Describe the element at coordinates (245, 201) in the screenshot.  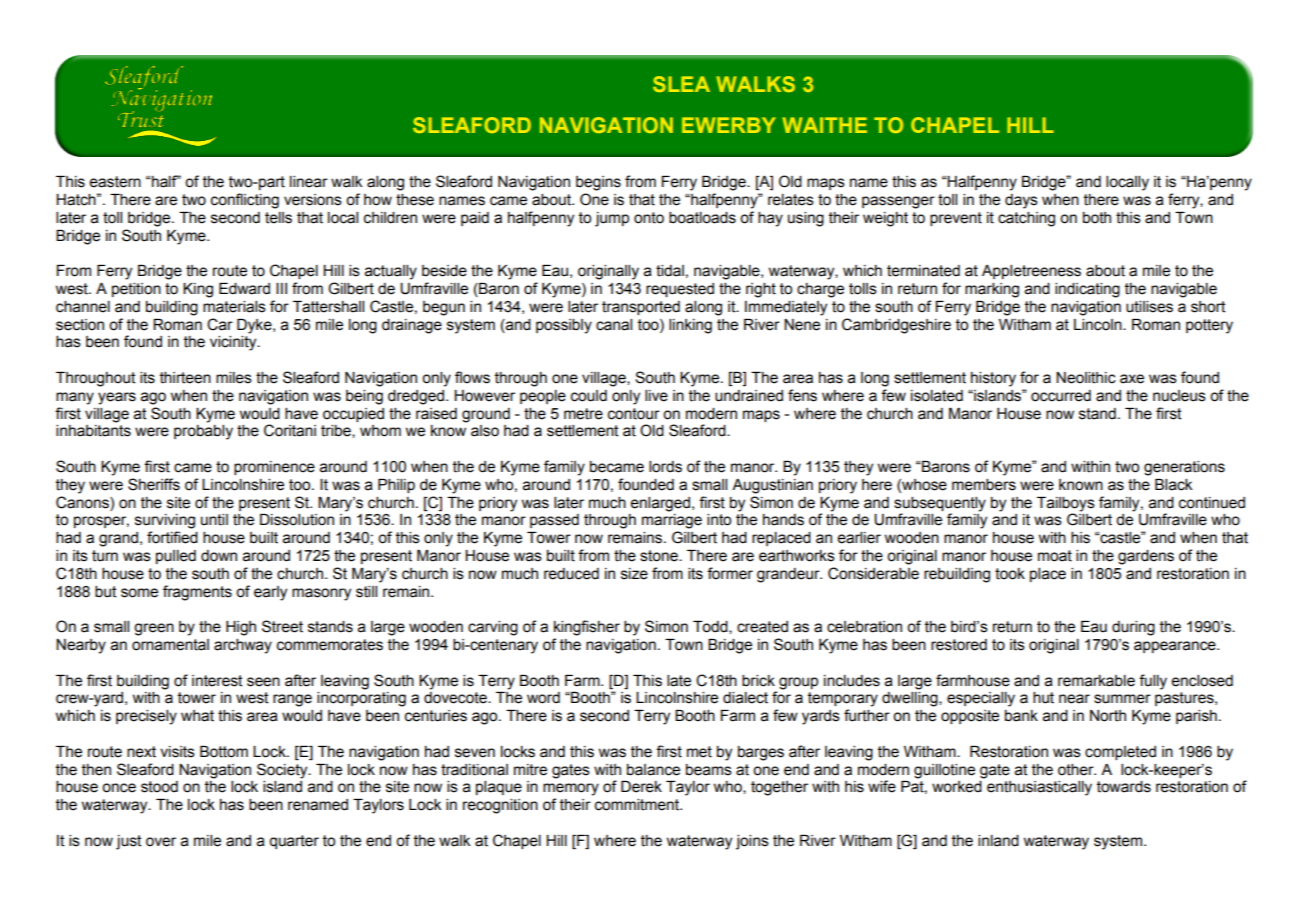
I see `conflicting` at that location.
